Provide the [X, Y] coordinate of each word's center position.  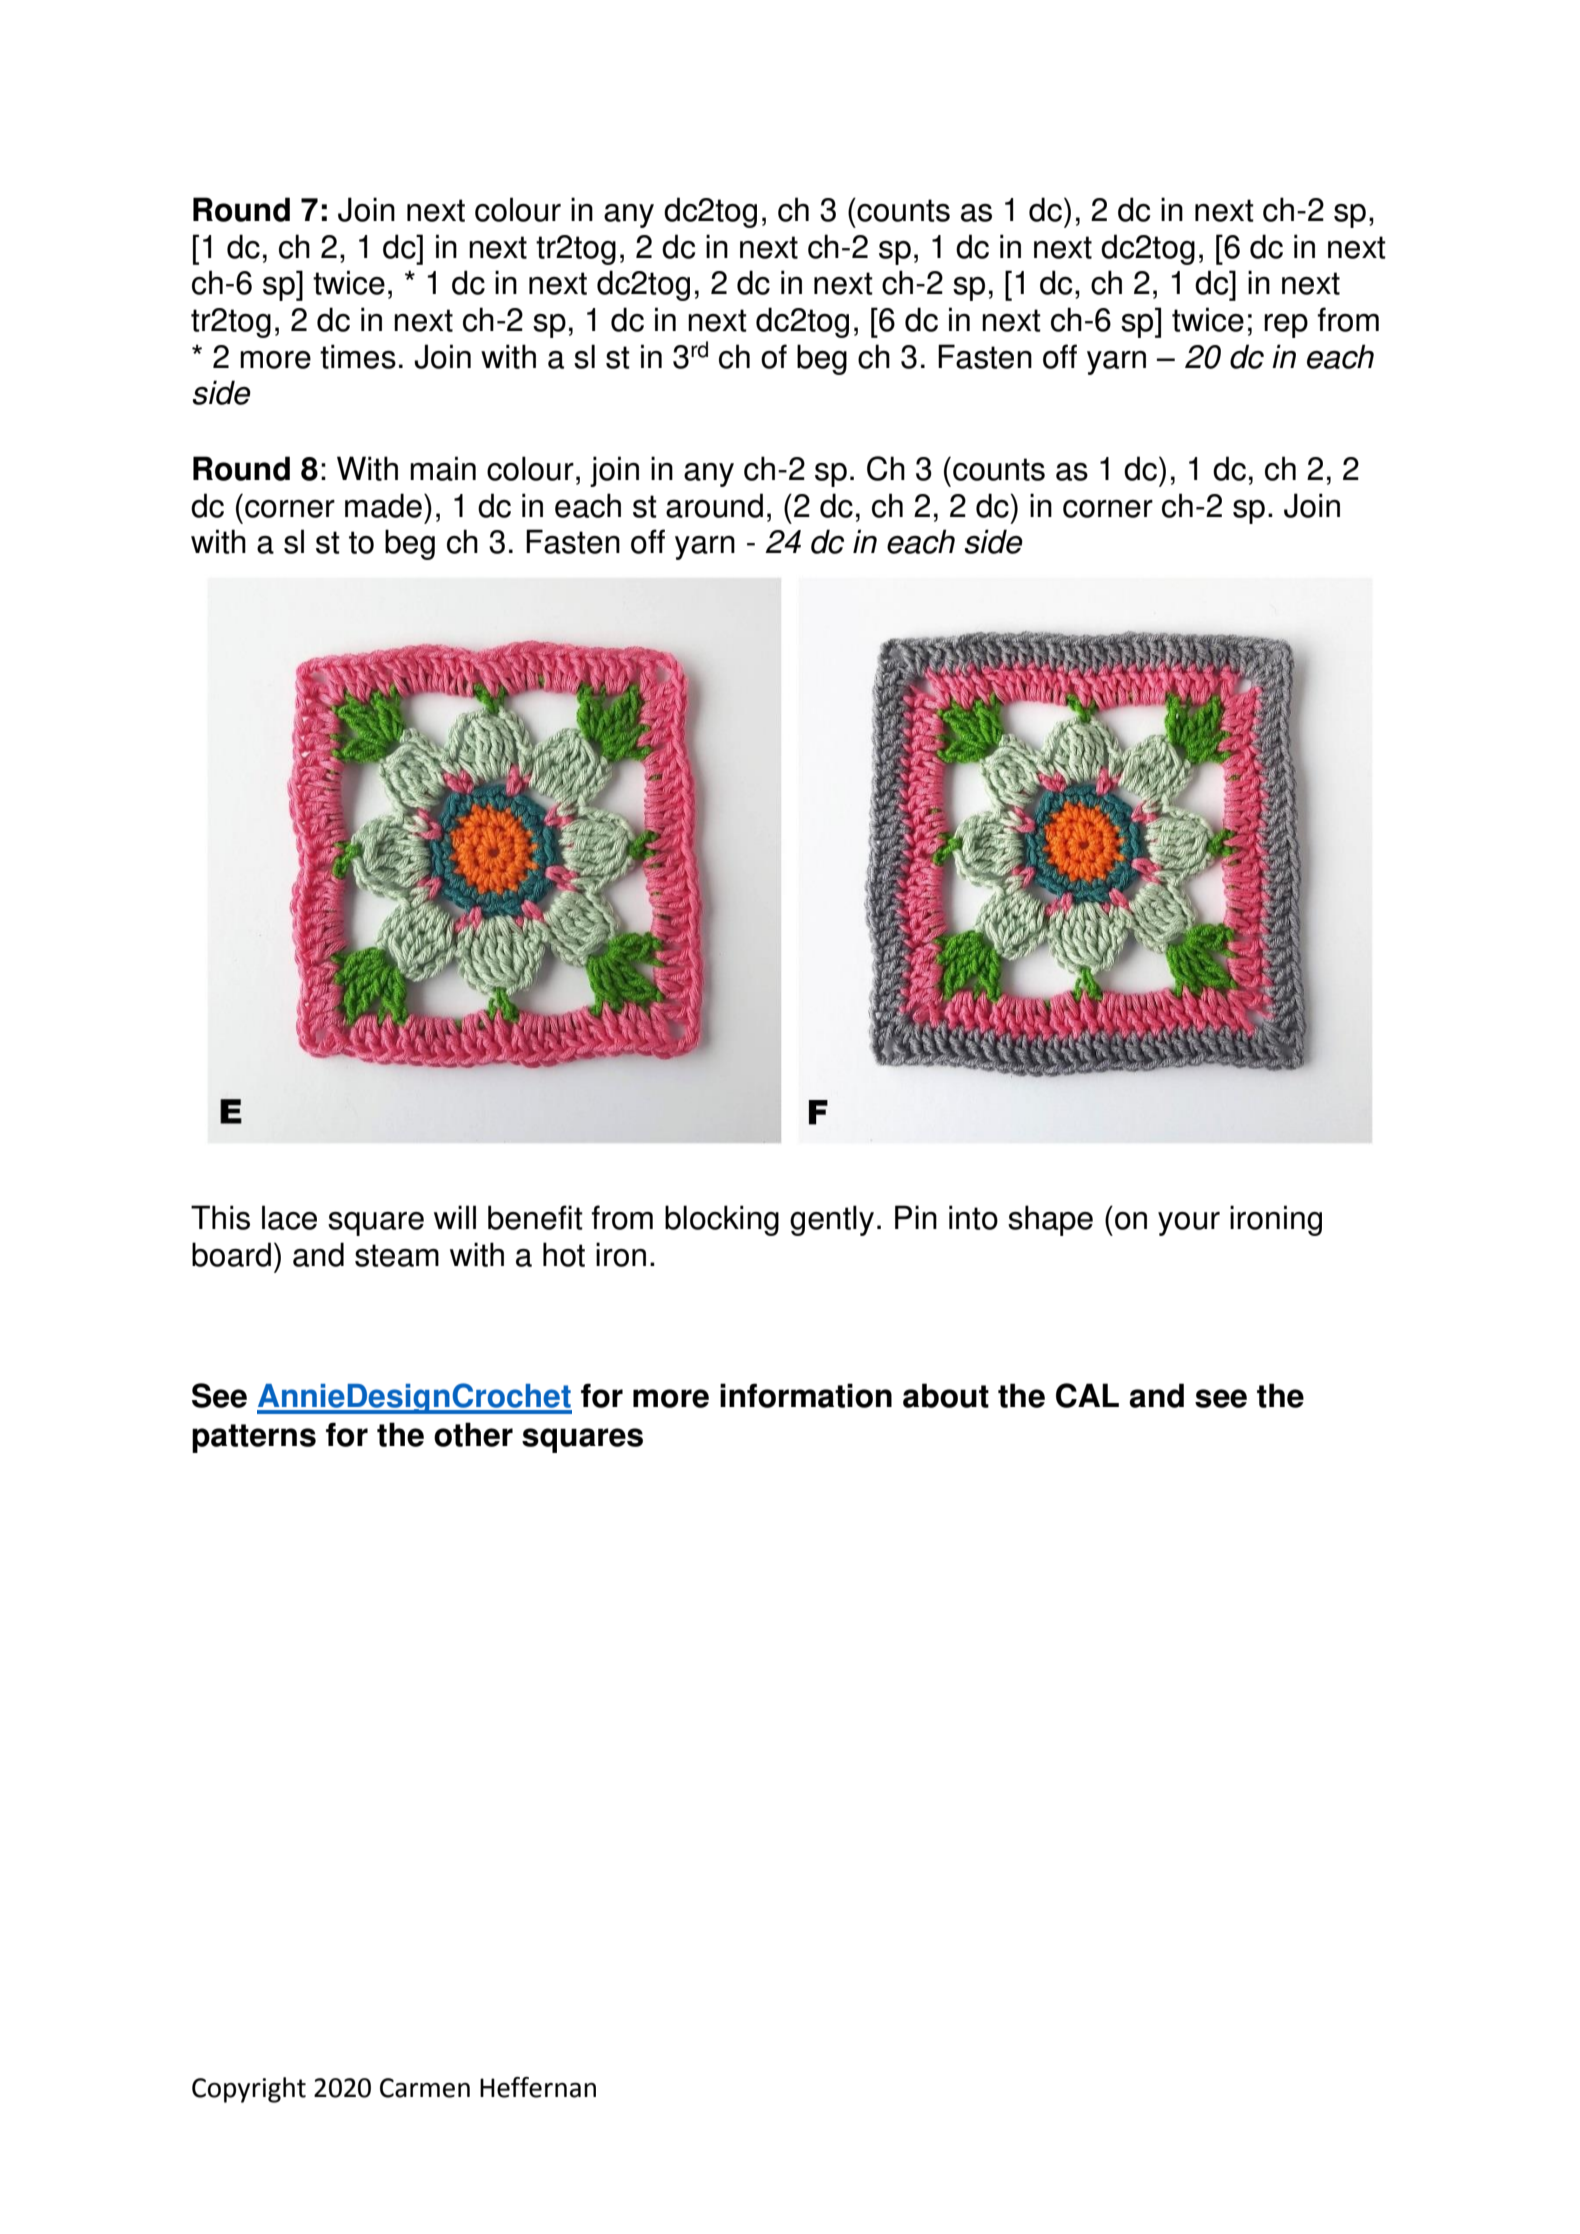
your [1189, 1224]
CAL [1087, 1395]
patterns [254, 1438]
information [806, 1395]
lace [289, 1217]
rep [1286, 326]
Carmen [425, 2088]
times [358, 356]
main [443, 468]
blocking [722, 1220]
